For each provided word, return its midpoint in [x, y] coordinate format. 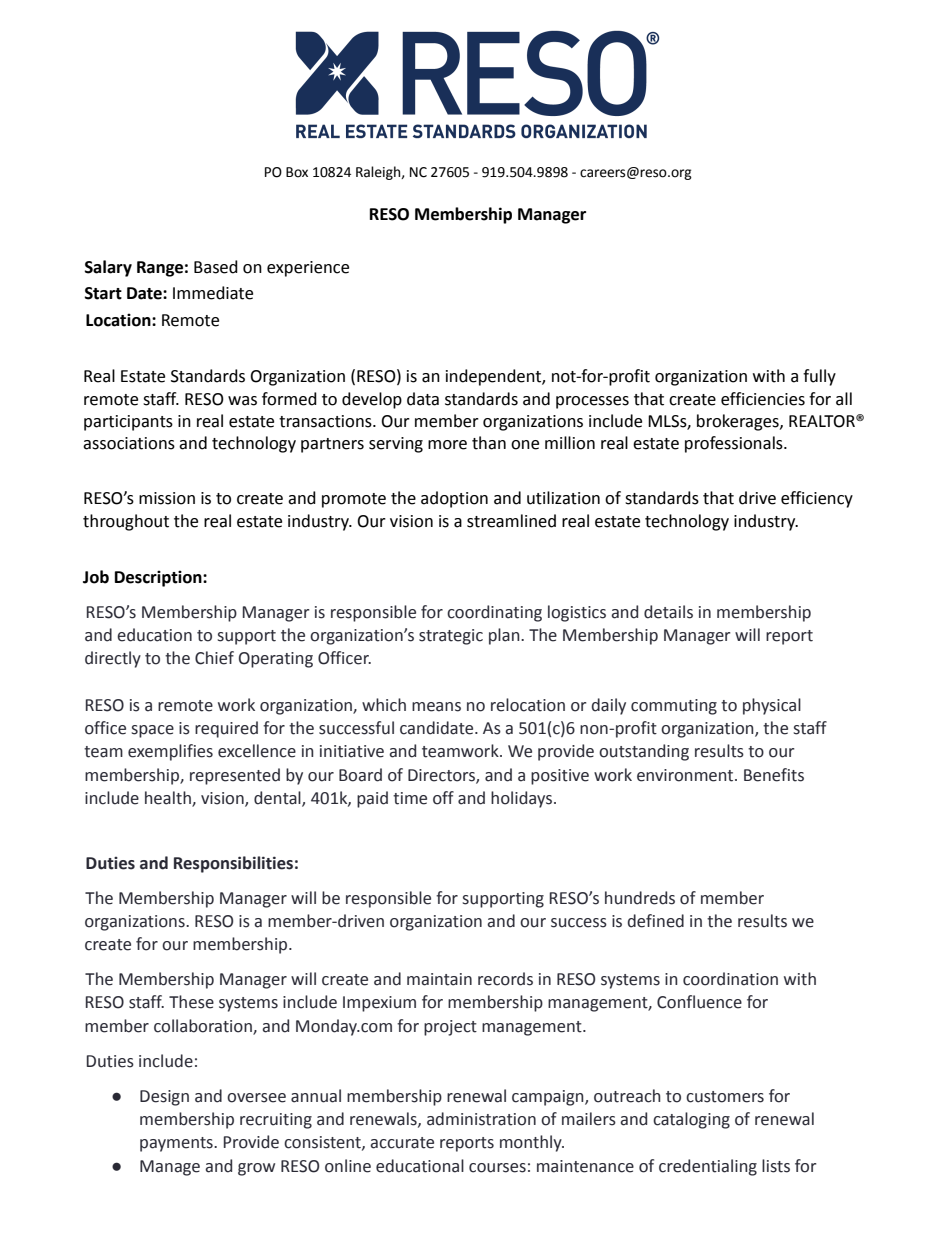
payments [177, 1144]
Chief [214, 658]
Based [216, 267]
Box [297, 172]
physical [772, 706]
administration [481, 1119]
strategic [451, 637]
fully [819, 377]
